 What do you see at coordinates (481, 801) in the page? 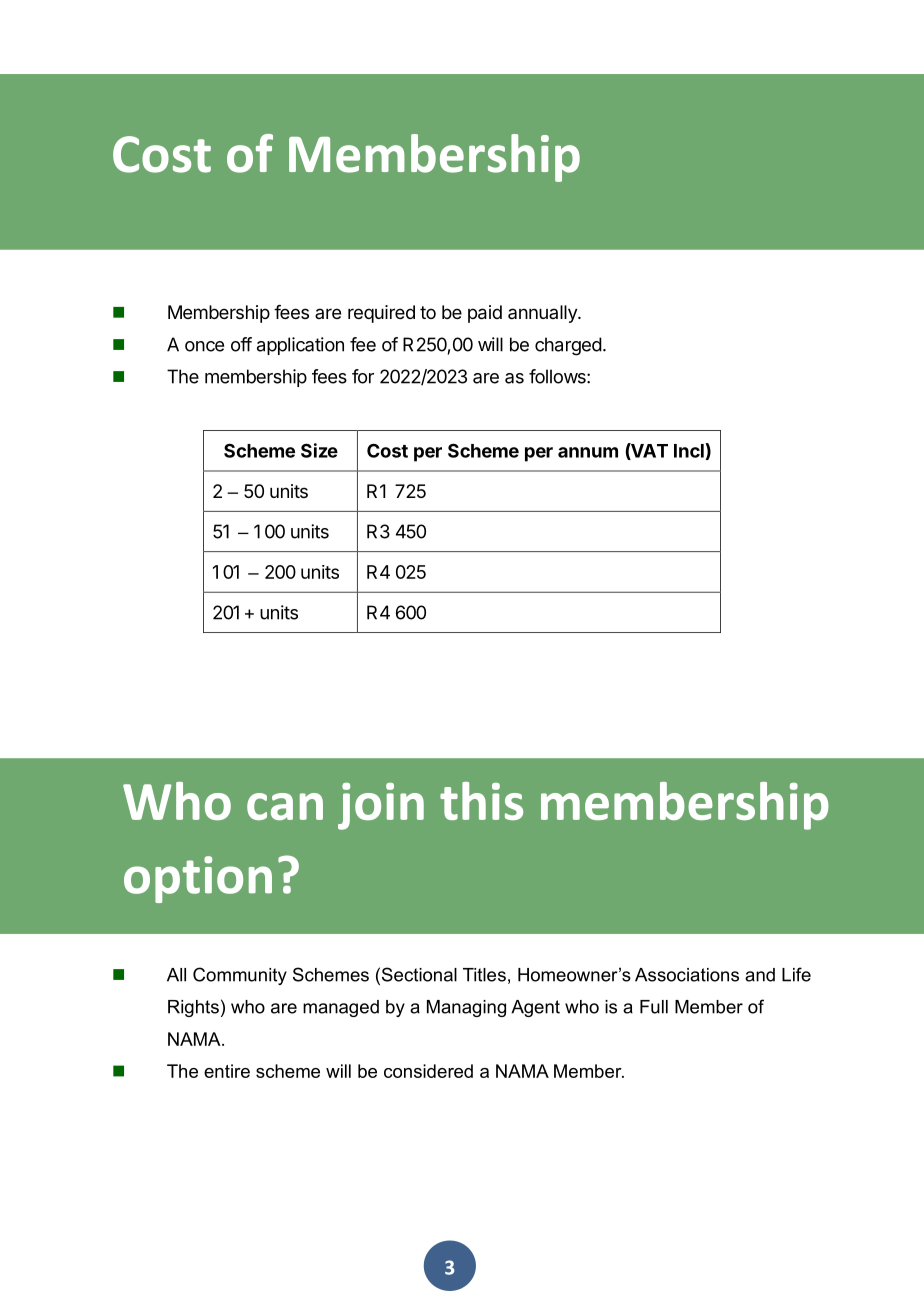
I see `this` at bounding box center [481, 801].
